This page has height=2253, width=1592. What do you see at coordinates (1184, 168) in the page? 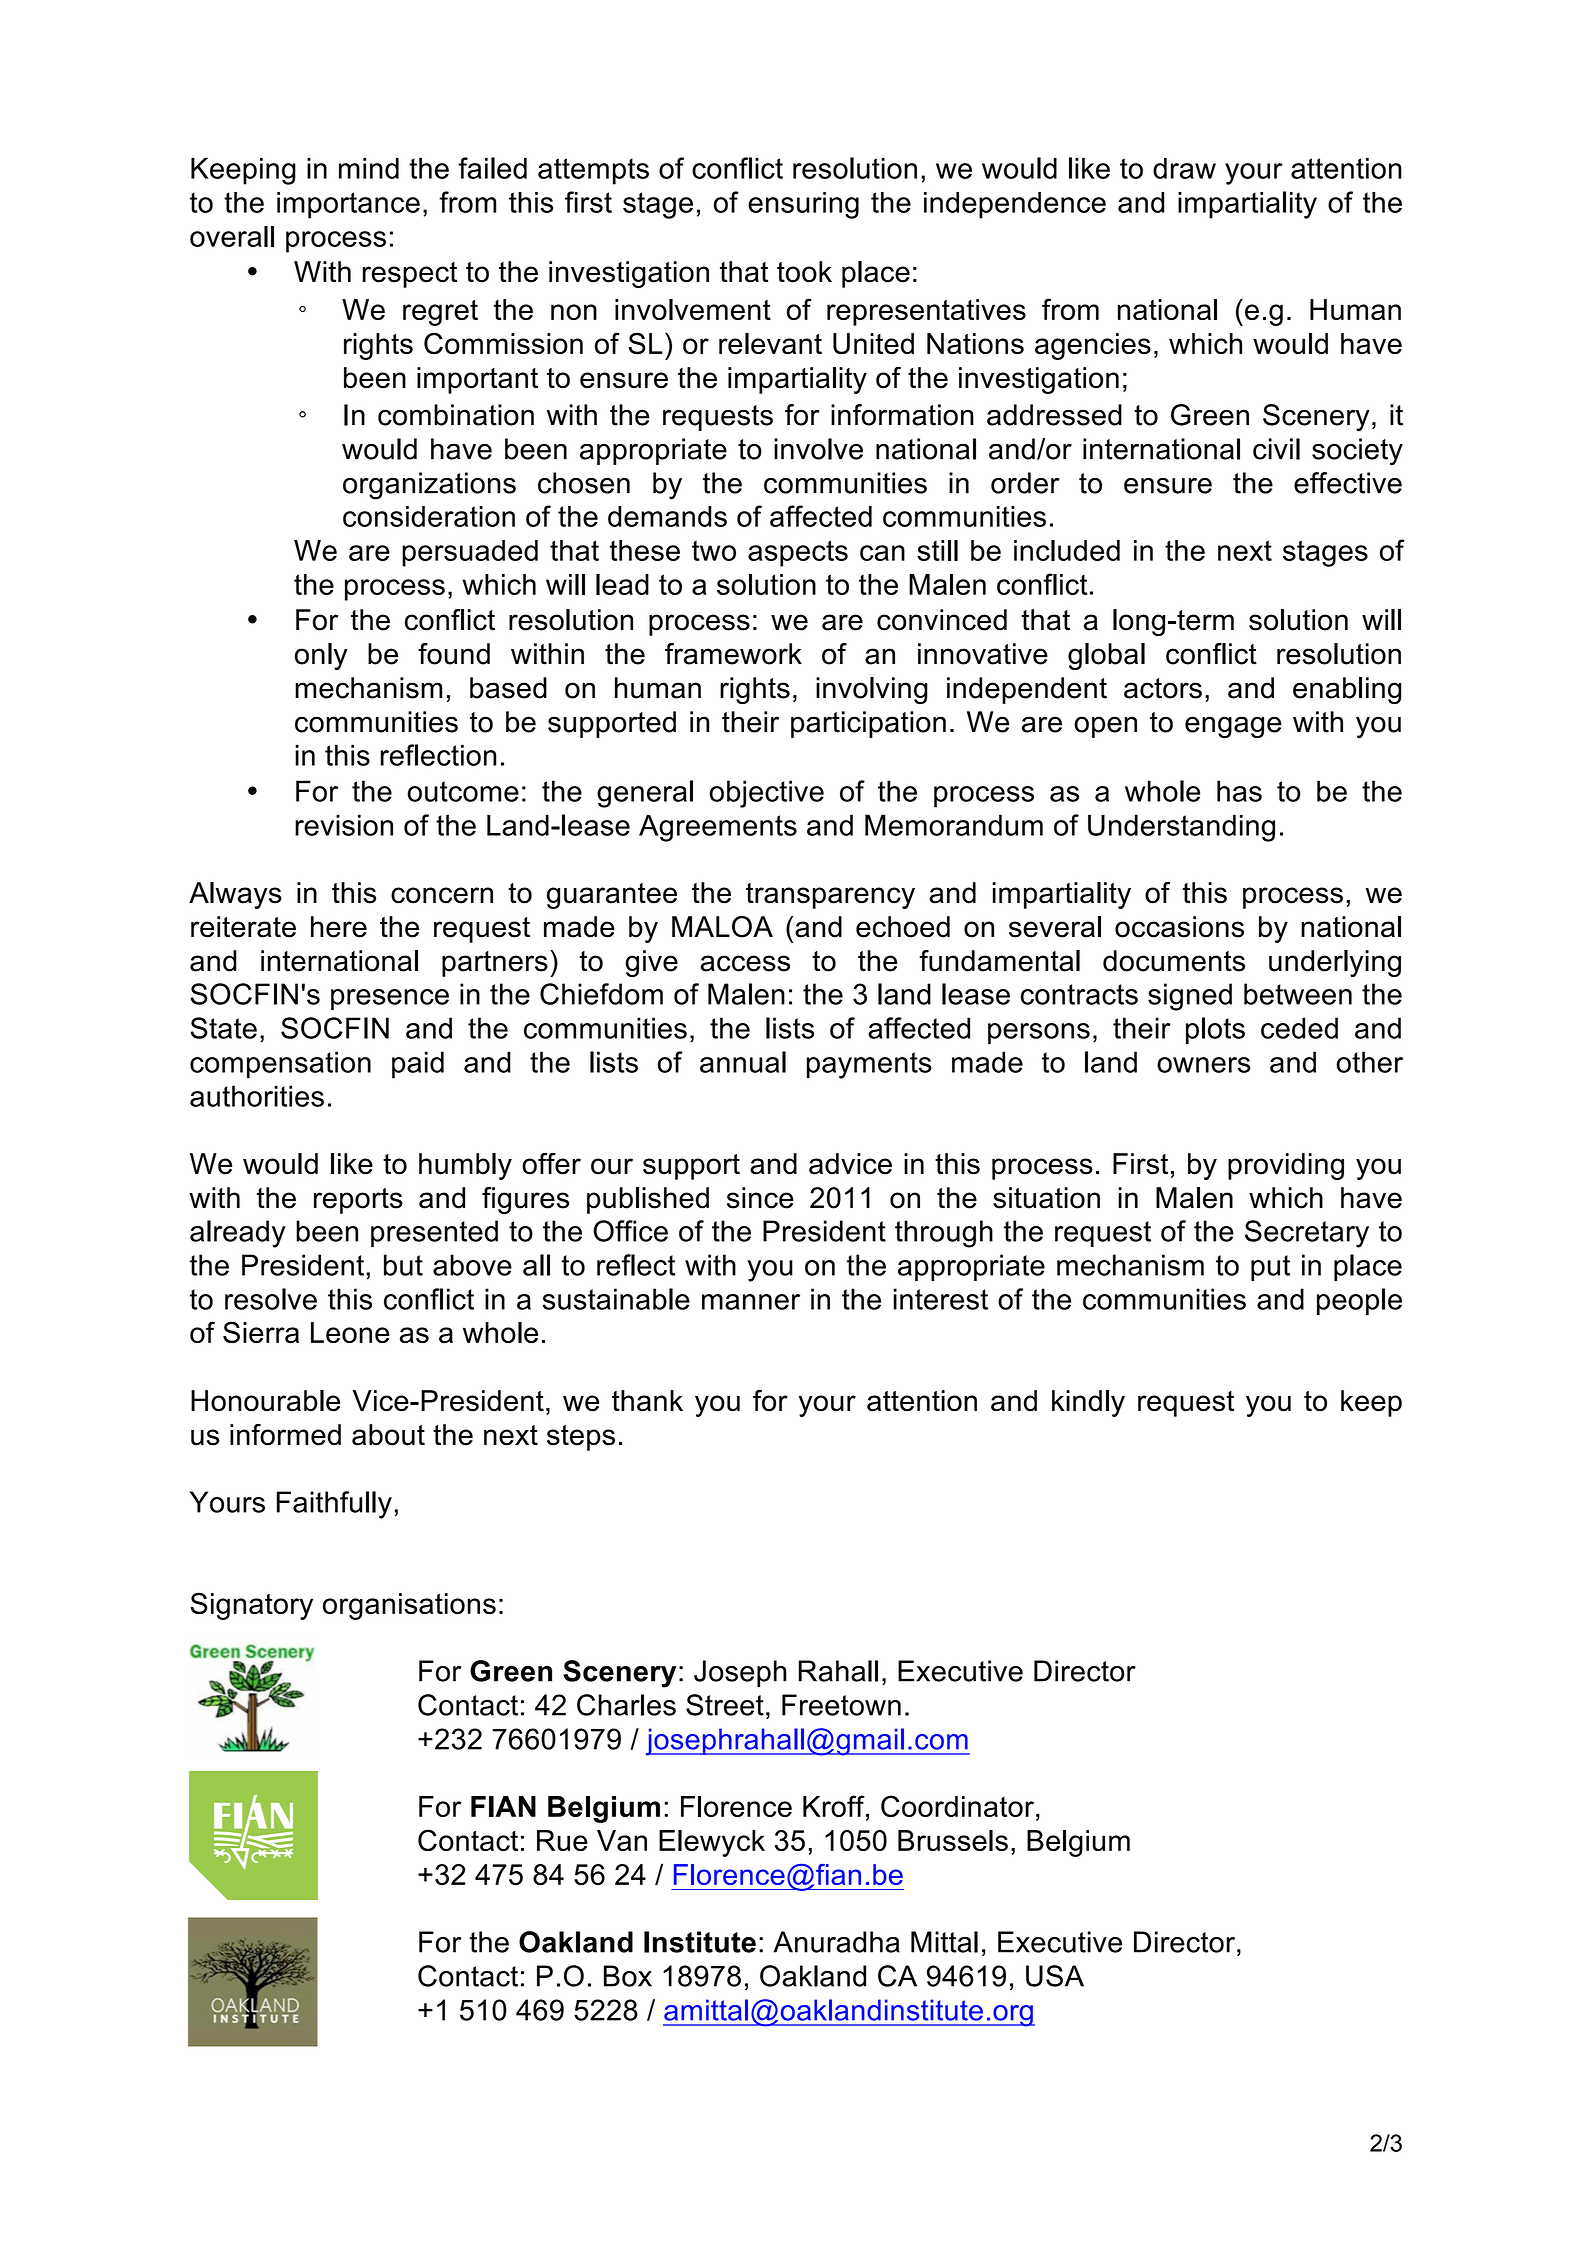
I see `draw` at bounding box center [1184, 168].
